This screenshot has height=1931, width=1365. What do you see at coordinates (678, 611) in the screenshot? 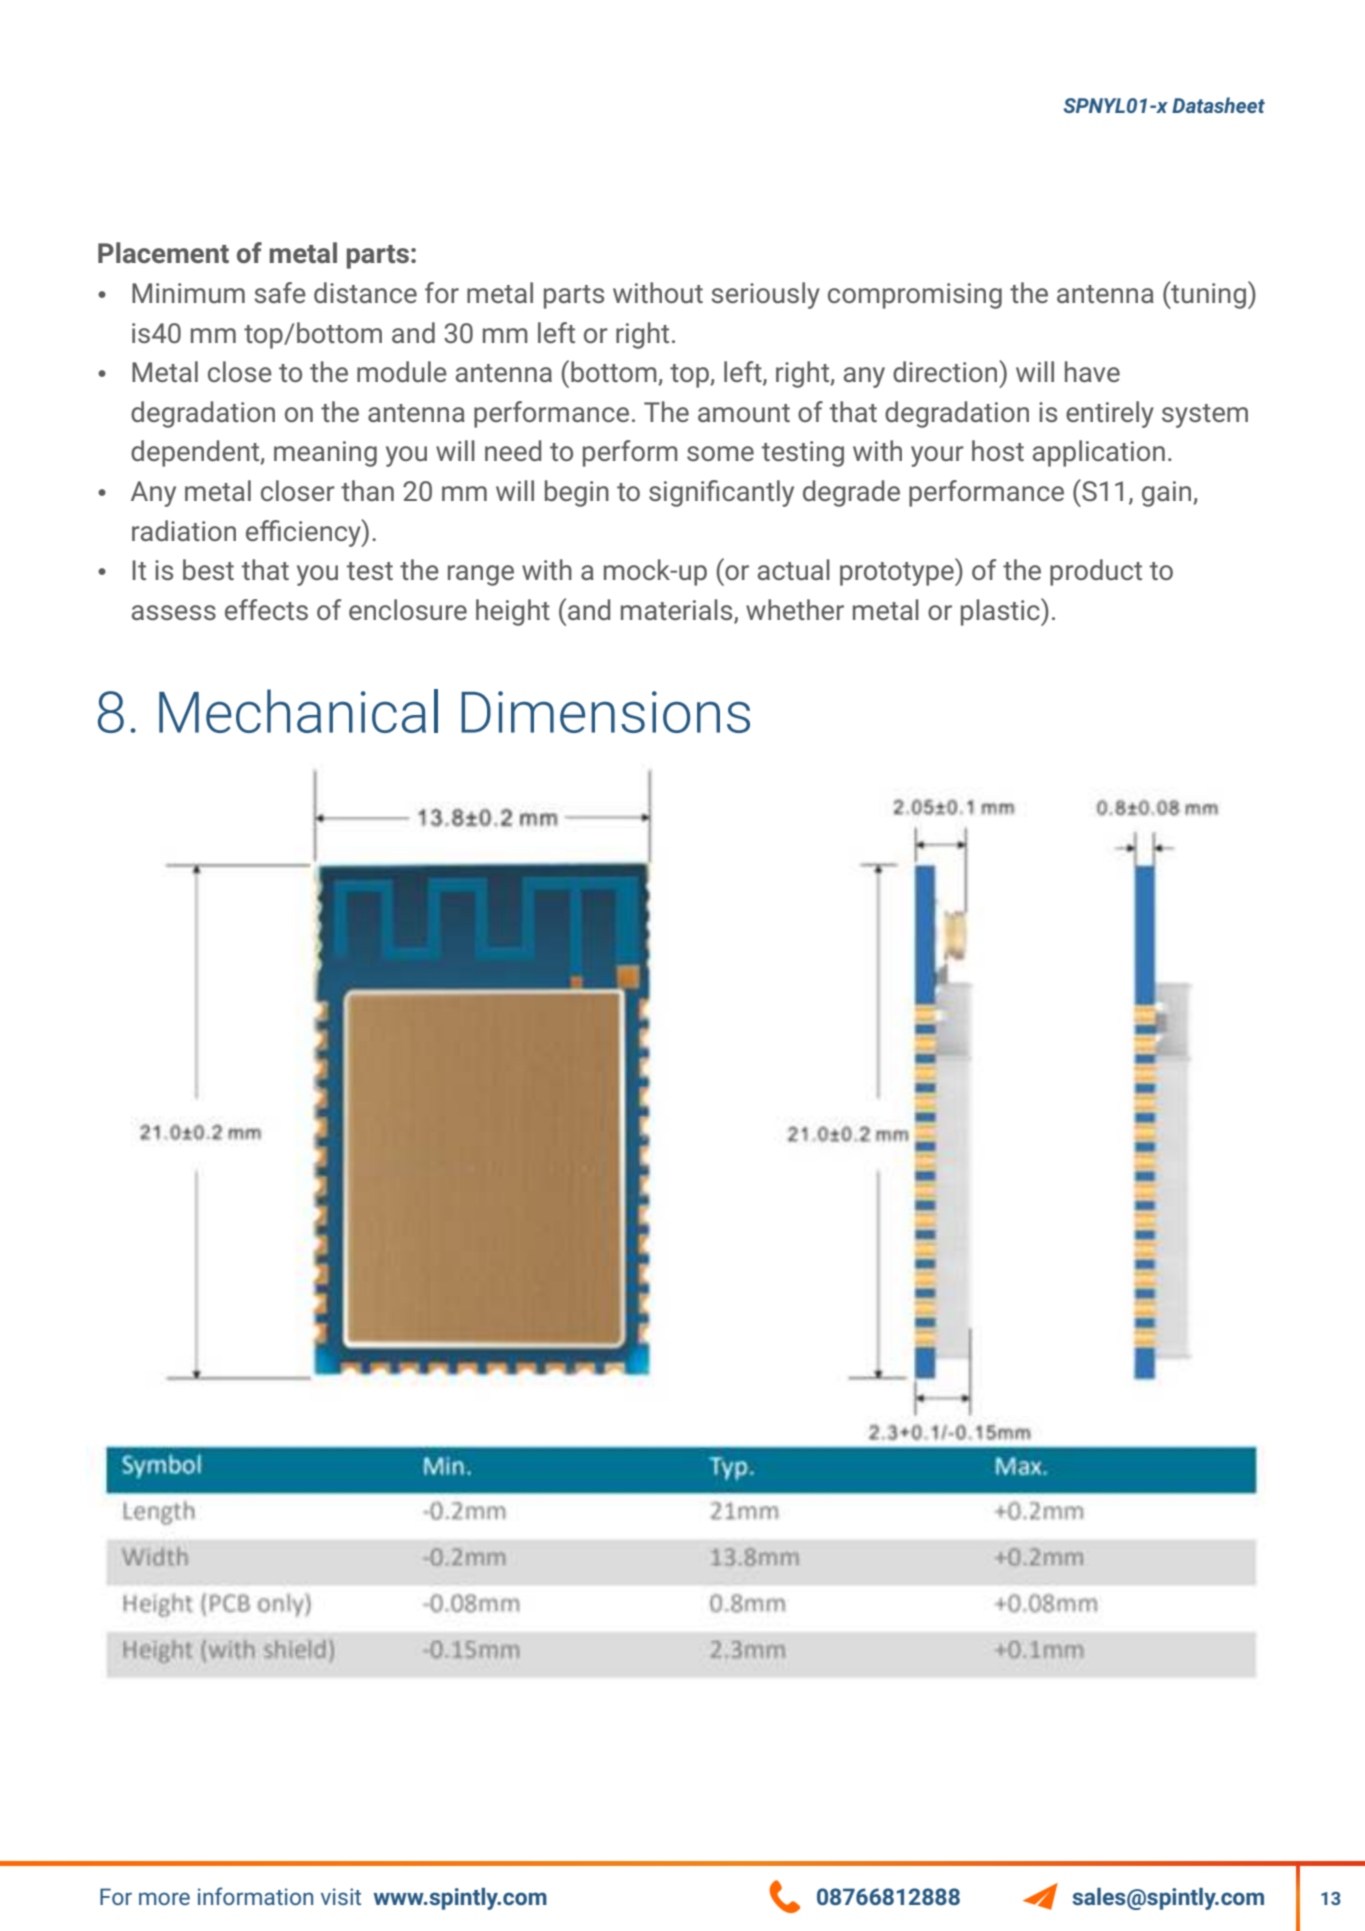
I see `materials` at bounding box center [678, 611].
